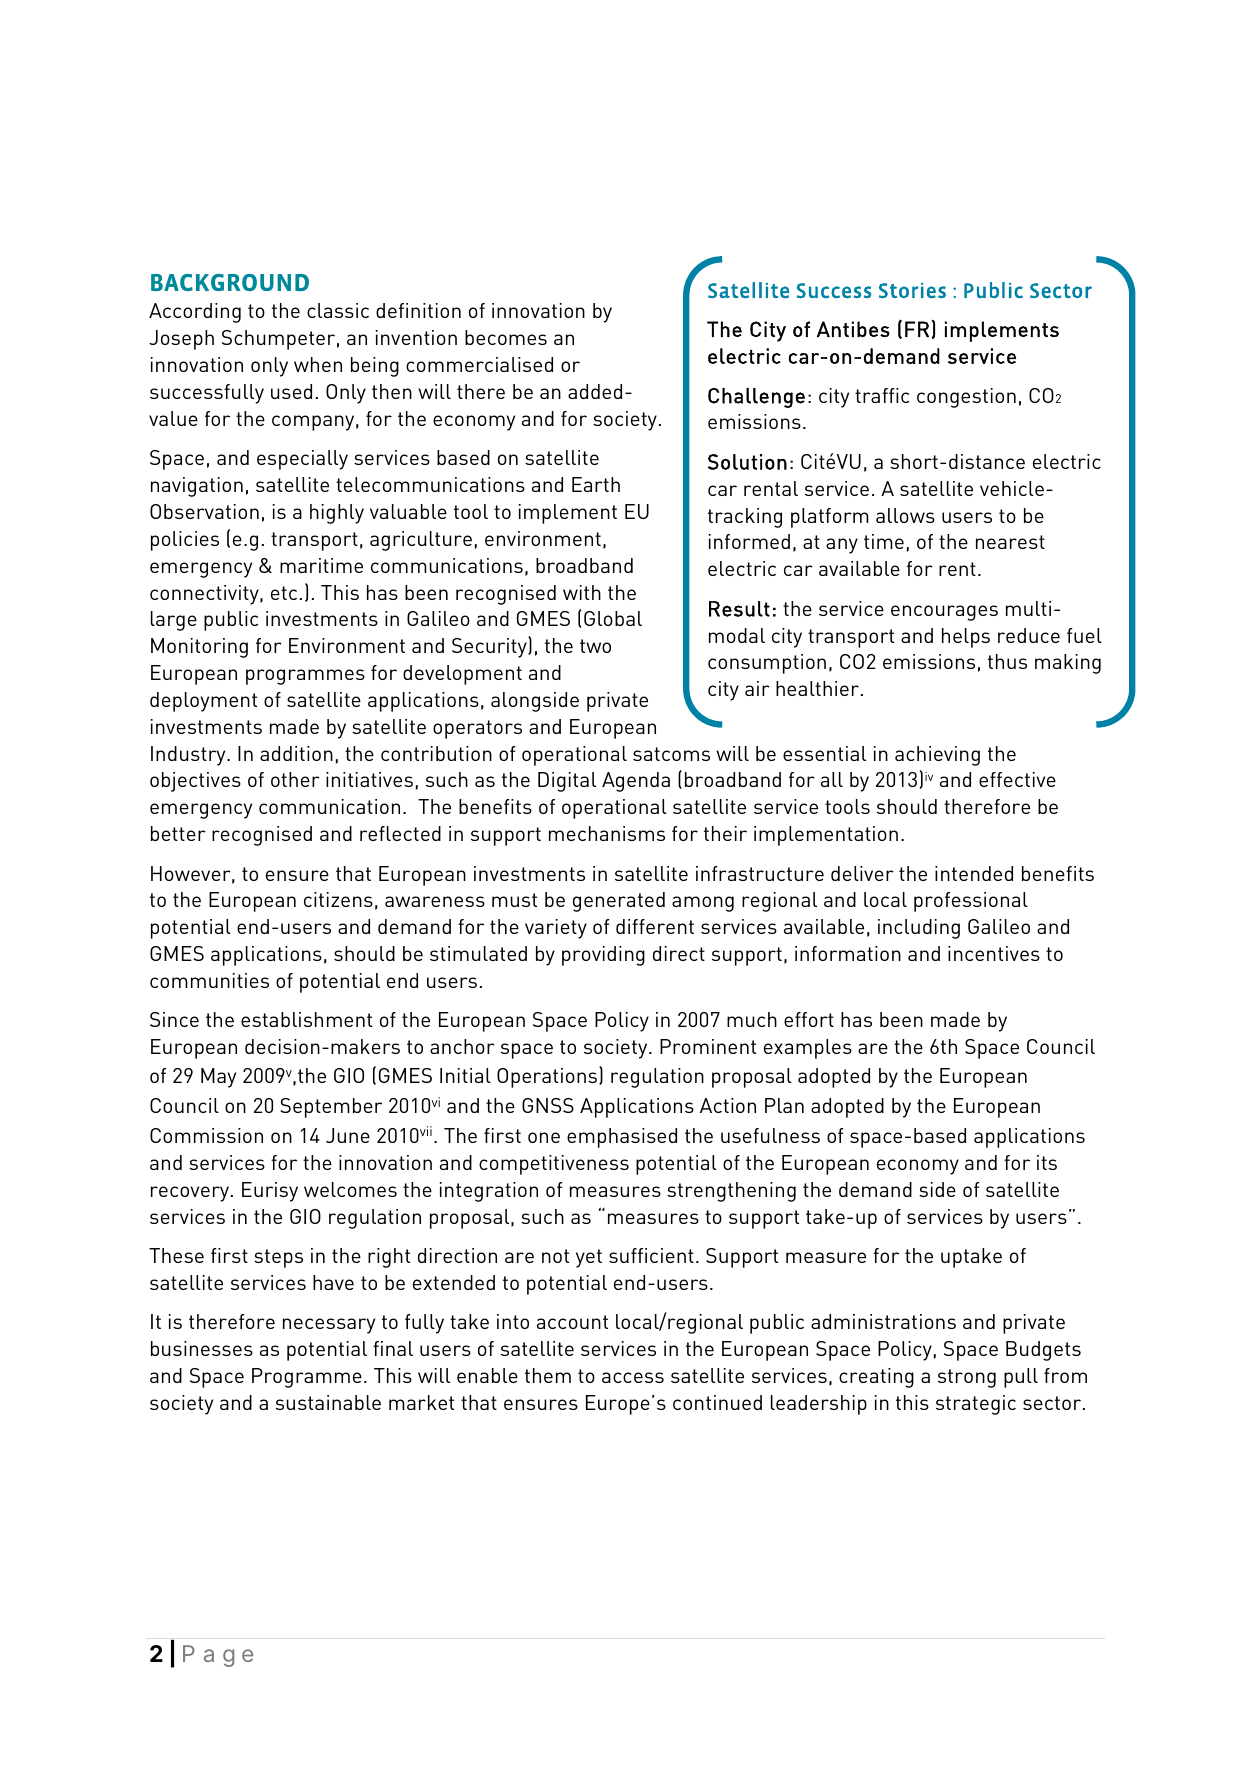 Image resolution: width=1251 pixels, height=1769 pixels. Describe the element at coordinates (350, 1189) in the image. I see `welcomes` at that location.
